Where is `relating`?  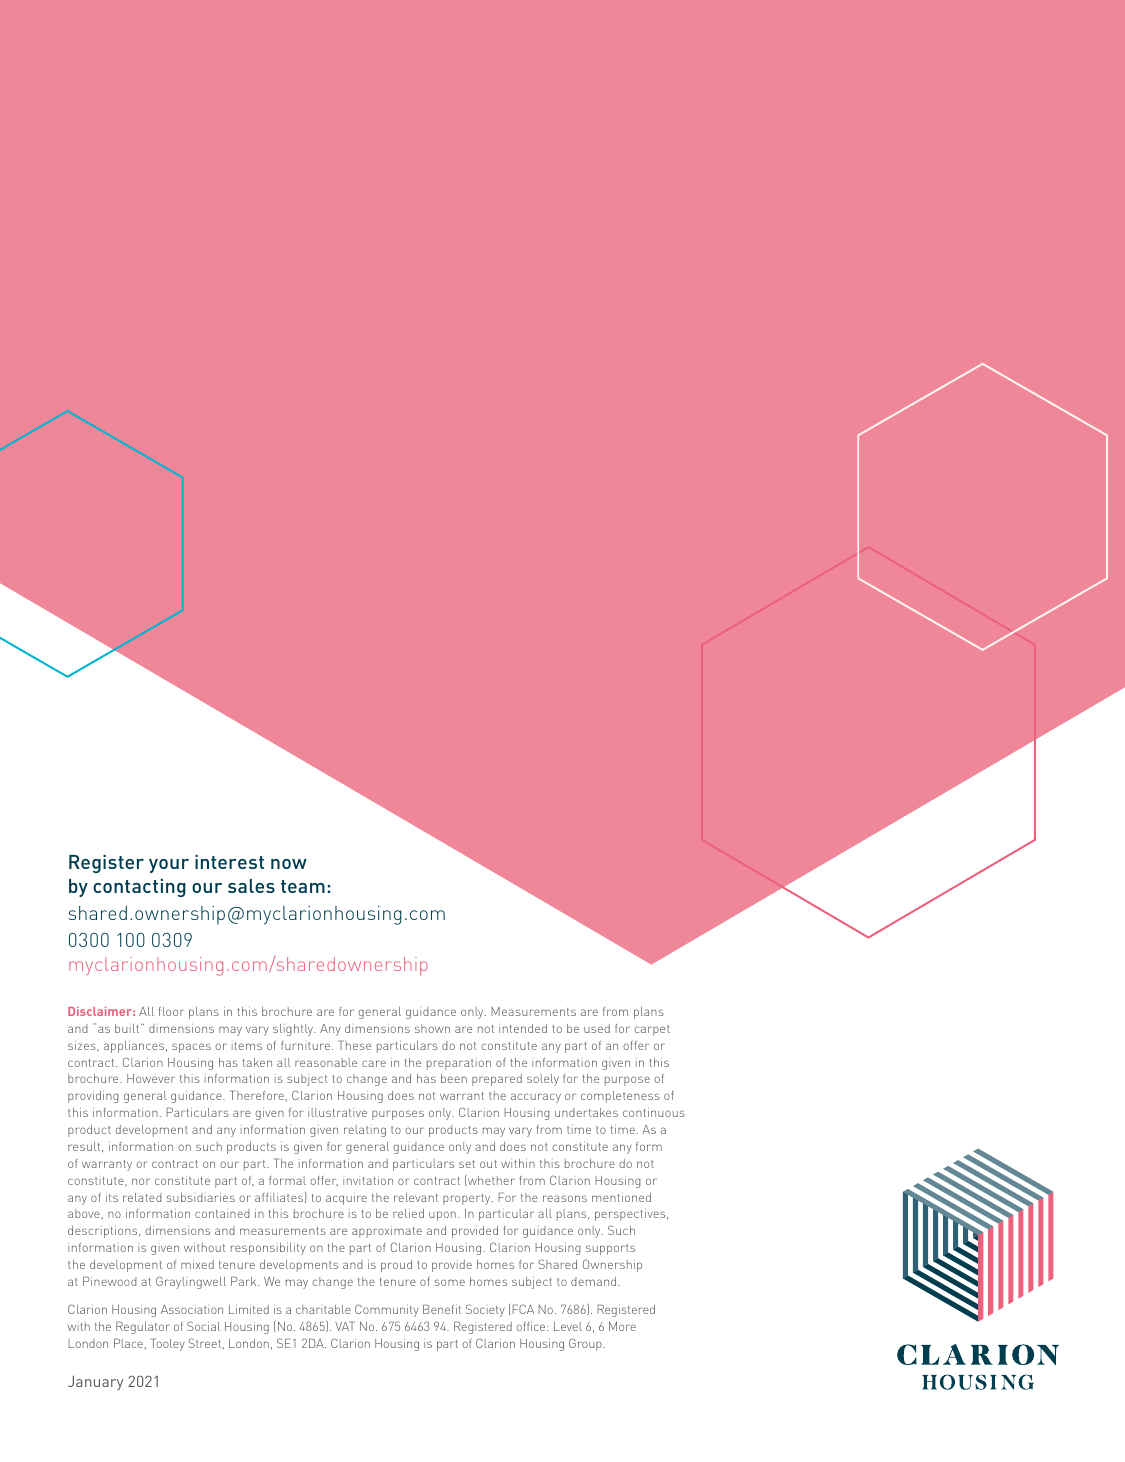 relating is located at coordinates (365, 1131).
